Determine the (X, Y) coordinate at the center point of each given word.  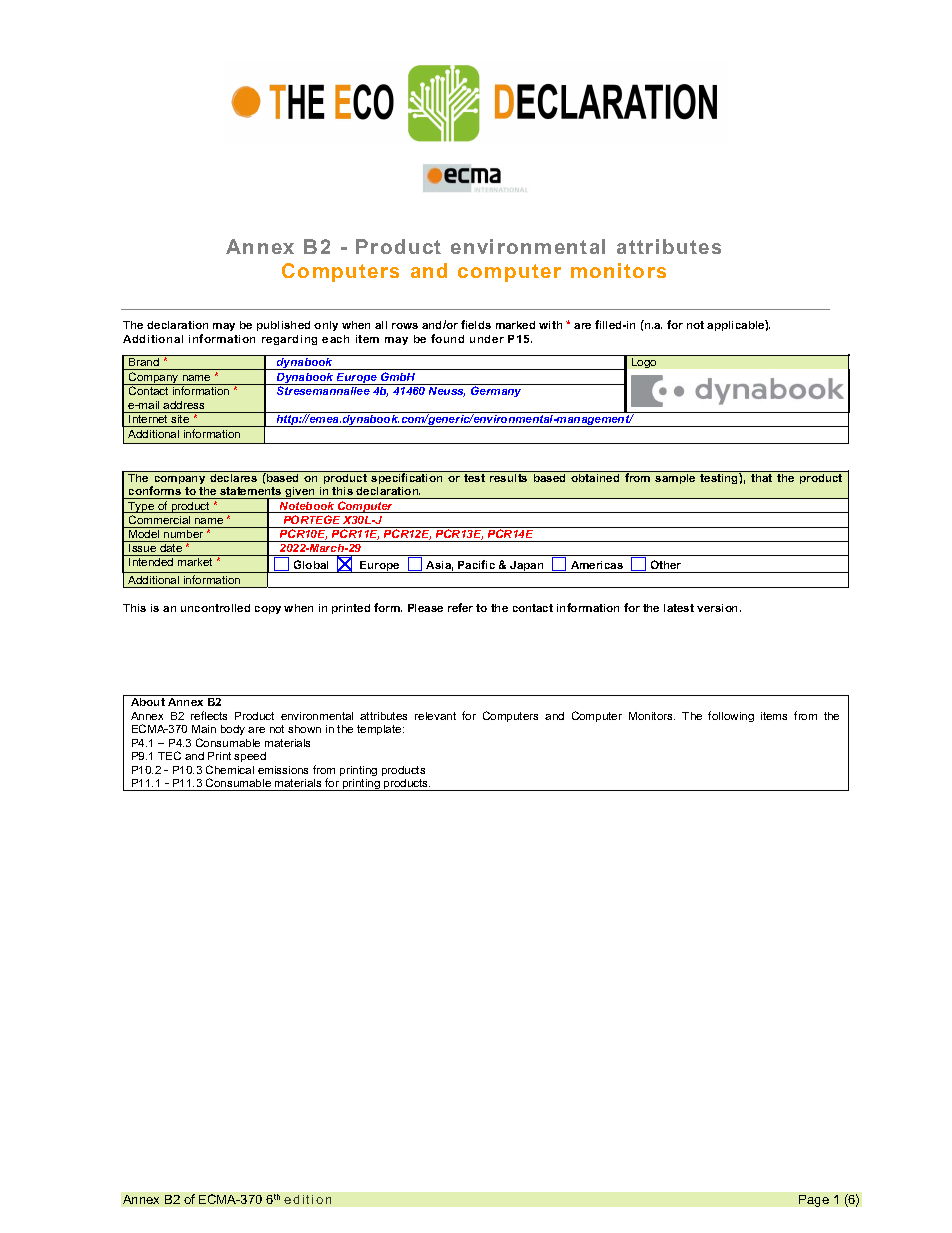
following (731, 716)
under (487, 339)
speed (250, 757)
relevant (435, 716)
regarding (289, 340)
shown (304, 729)
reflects (209, 715)
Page (814, 1201)
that (762, 476)
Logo (644, 363)
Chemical (230, 769)
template (380, 730)
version (719, 608)
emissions (283, 770)
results (509, 476)
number (184, 532)
